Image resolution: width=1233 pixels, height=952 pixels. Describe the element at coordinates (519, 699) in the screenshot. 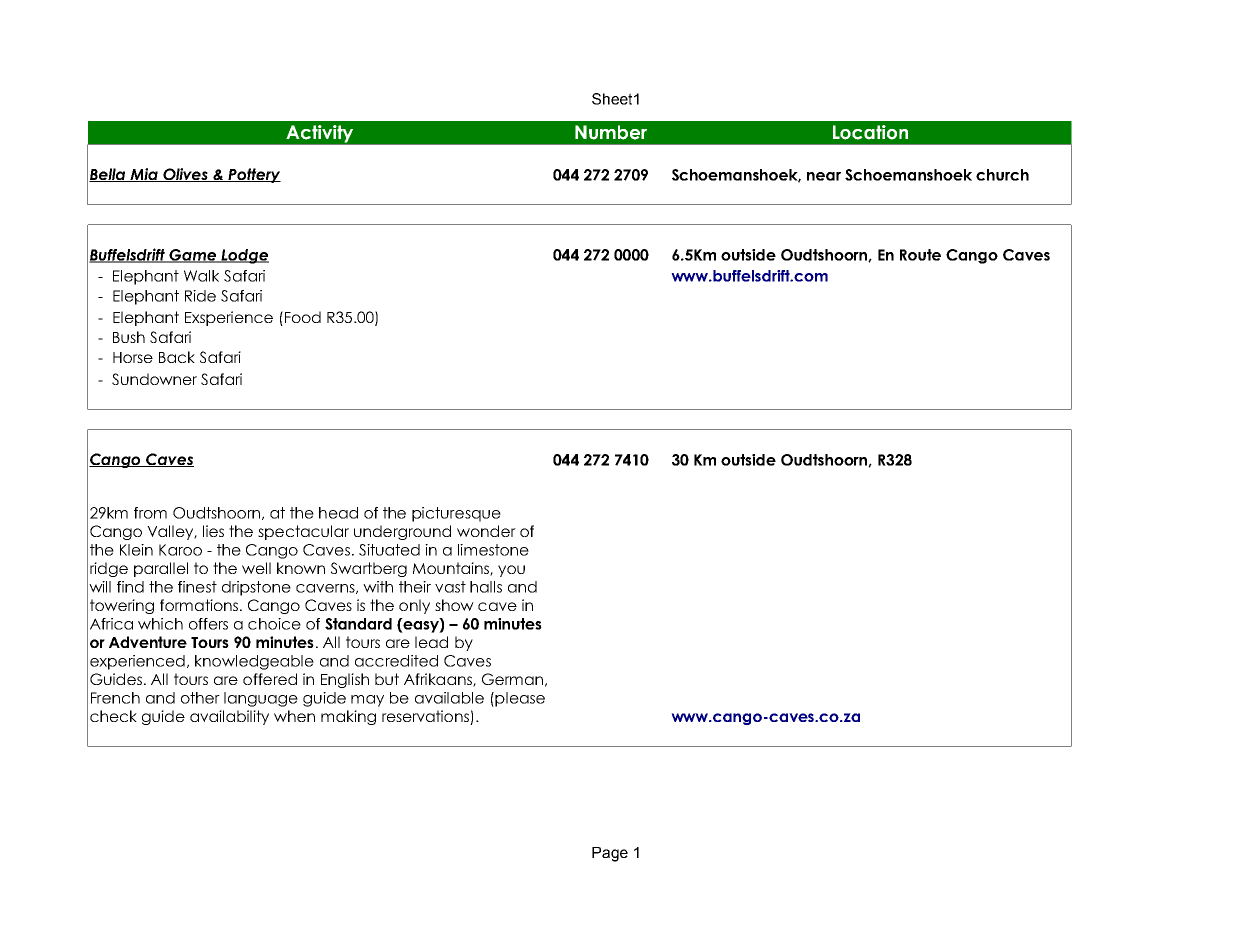

I see `please` at that location.
